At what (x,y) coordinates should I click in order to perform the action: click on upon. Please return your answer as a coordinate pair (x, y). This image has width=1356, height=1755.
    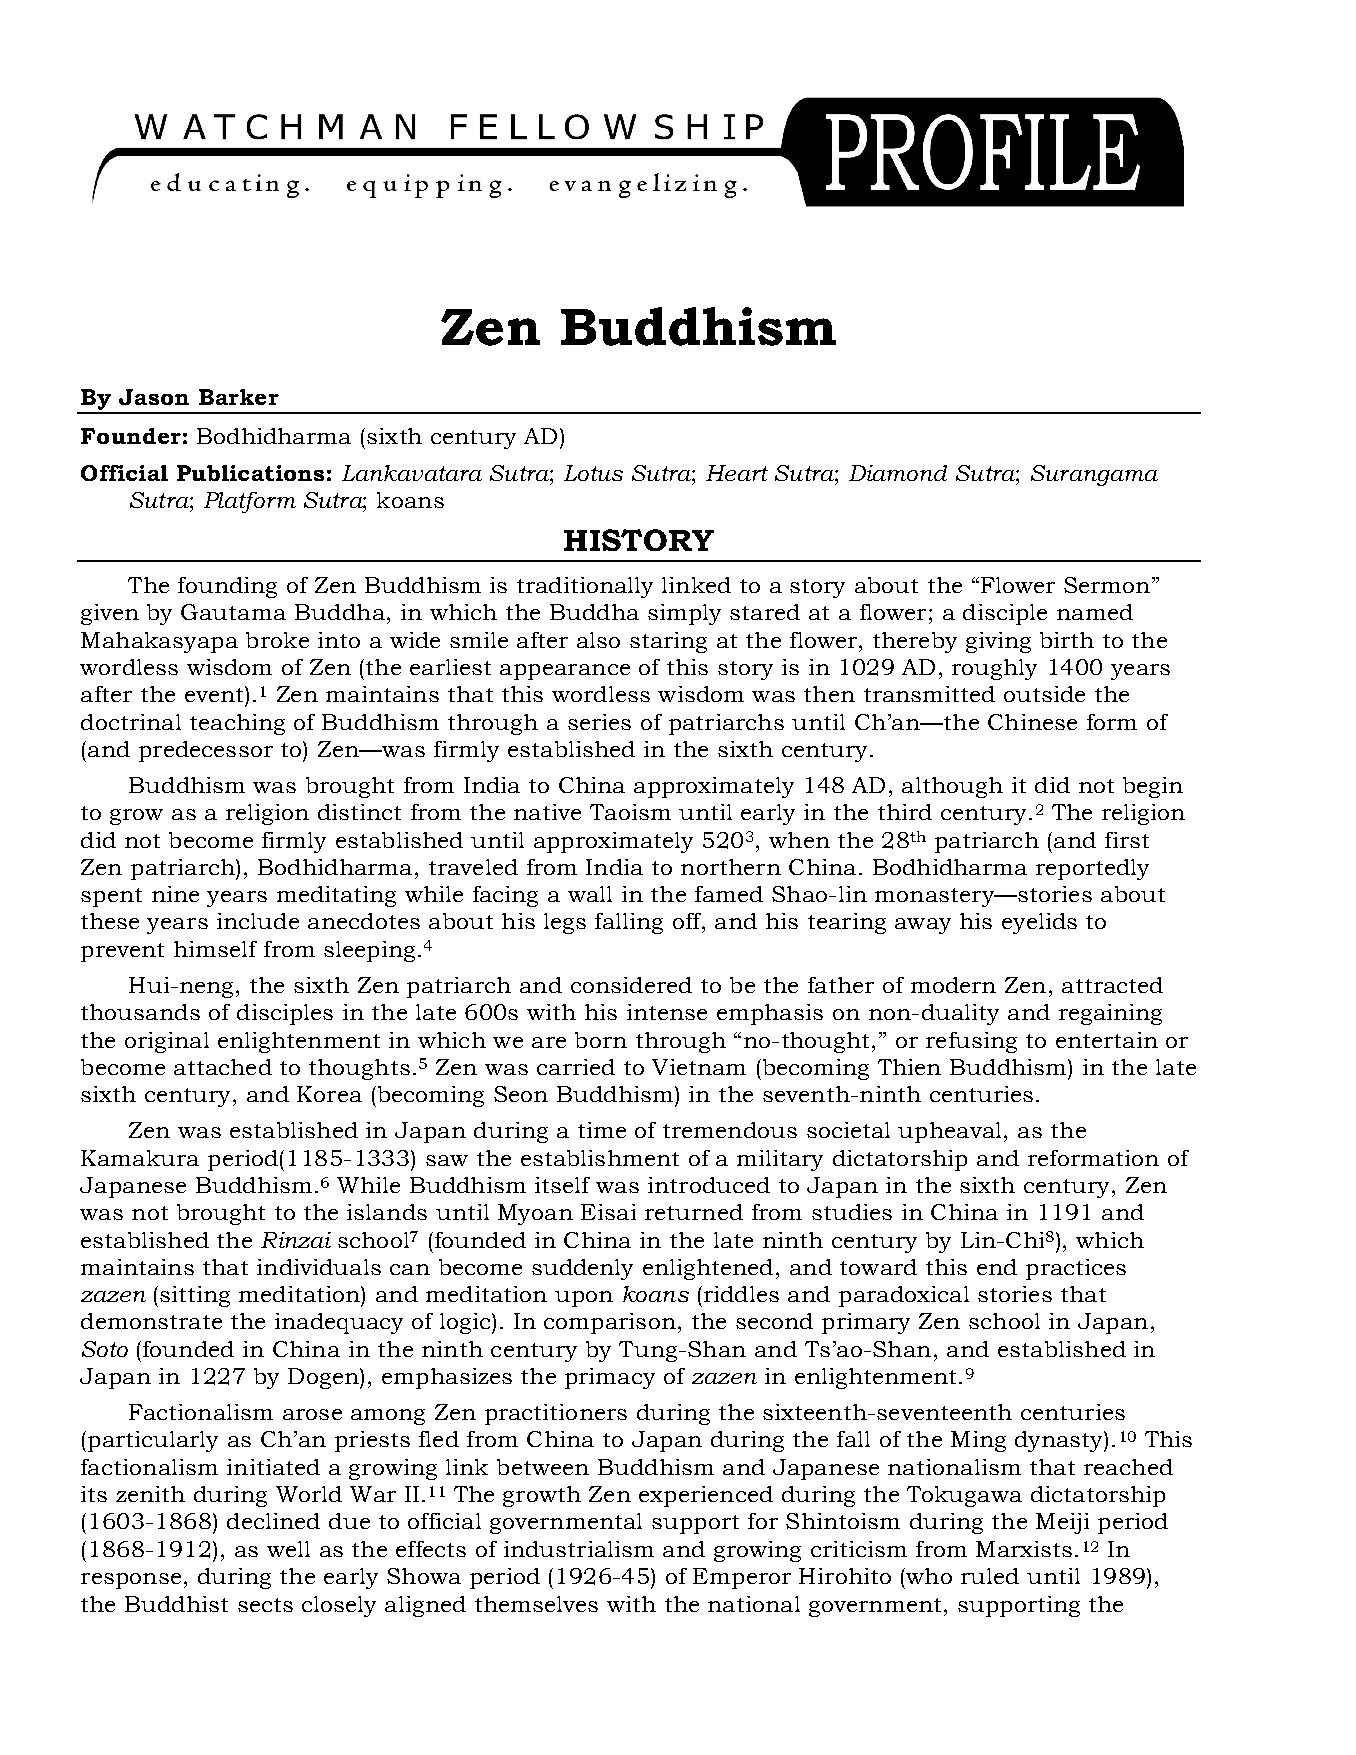
    Looking at the image, I should click on (584, 1299).
